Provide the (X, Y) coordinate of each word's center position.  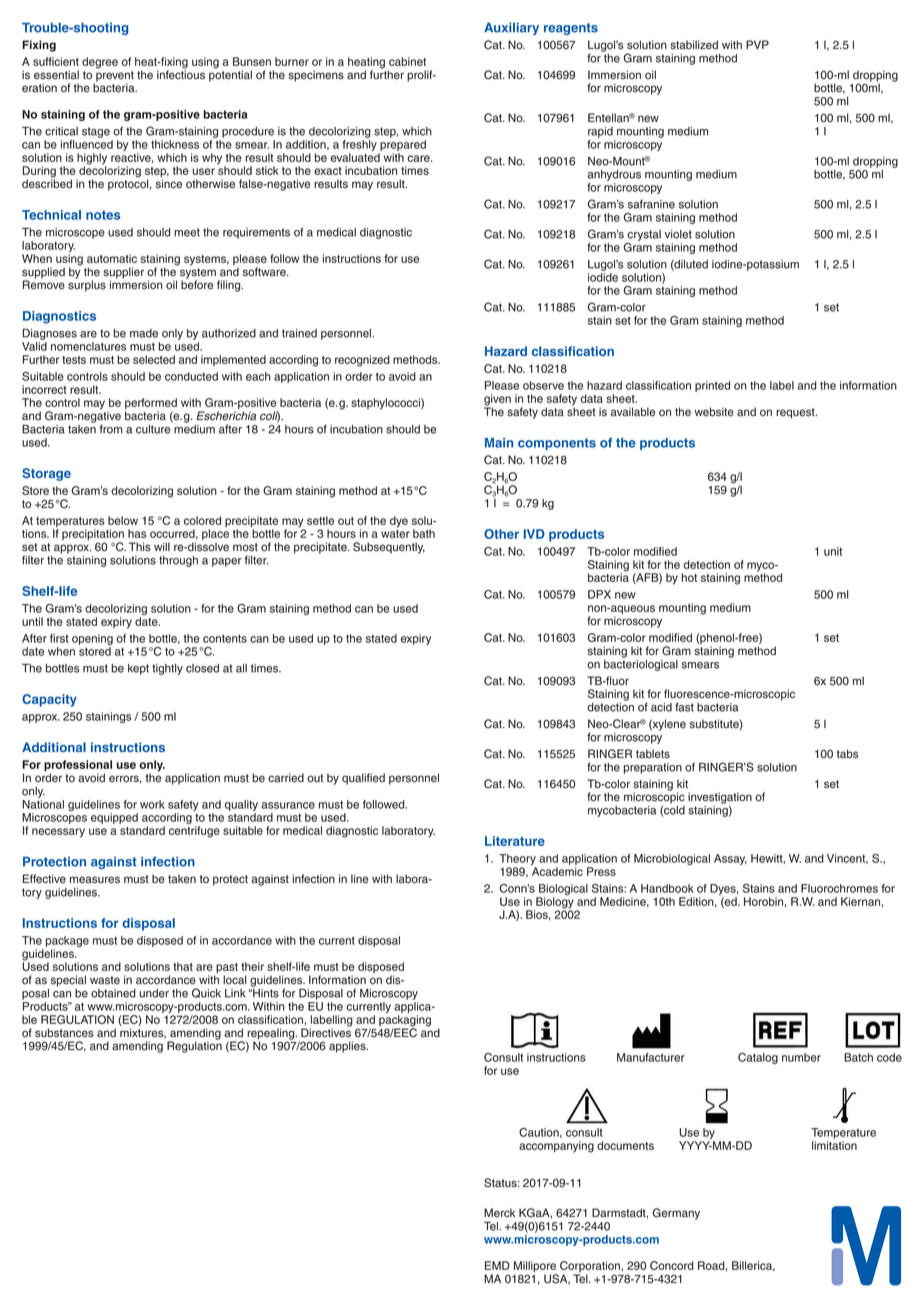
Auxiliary (511, 28)
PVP (757, 44)
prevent (114, 77)
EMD (497, 1265)
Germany (676, 1214)
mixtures (143, 1033)
